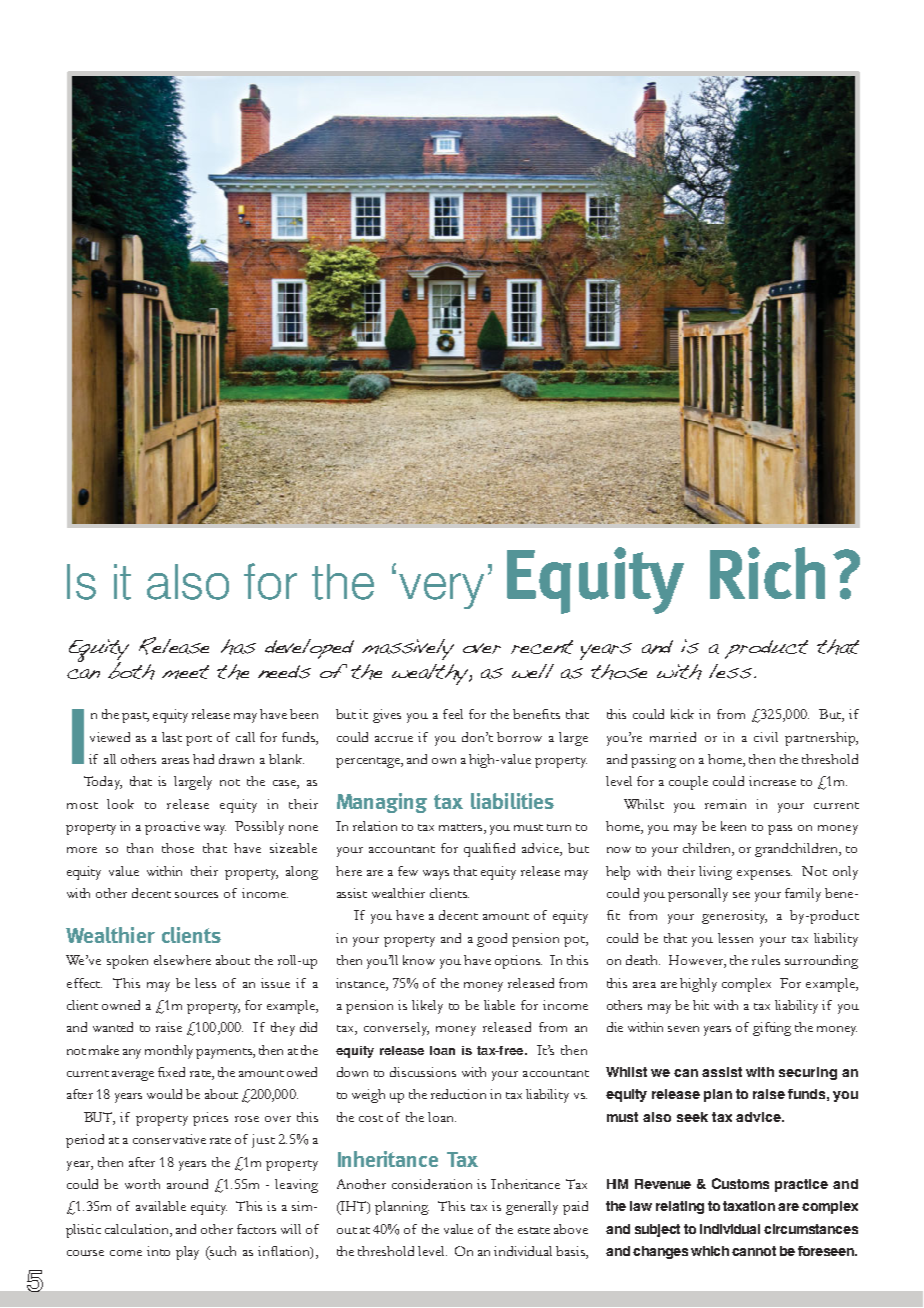 The height and width of the document is (1308, 924). Describe the element at coordinates (767, 573) in the document. I see `Rich` at that location.
